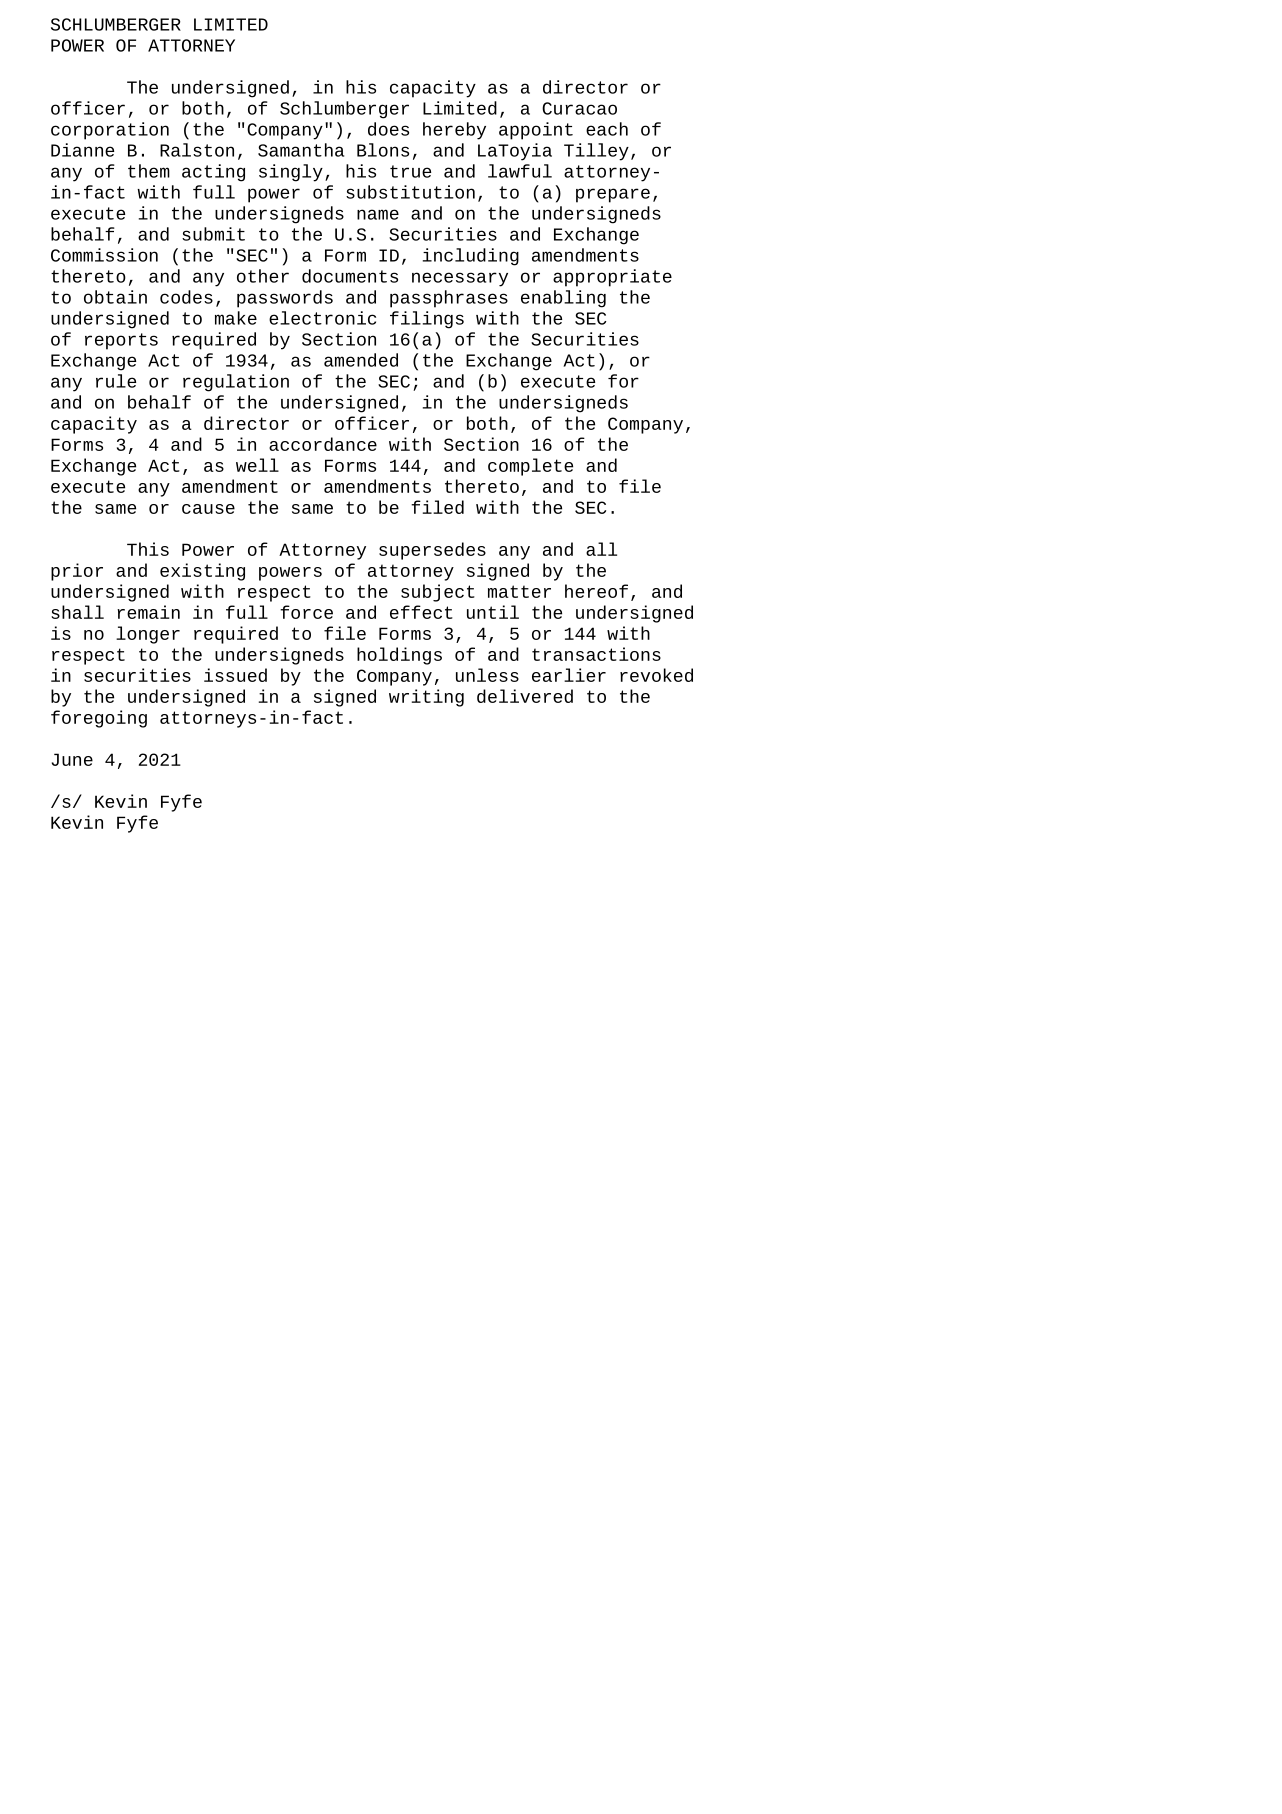 The width and height of the document is (1282, 1814). I want to click on electronic, so click(322, 318).
